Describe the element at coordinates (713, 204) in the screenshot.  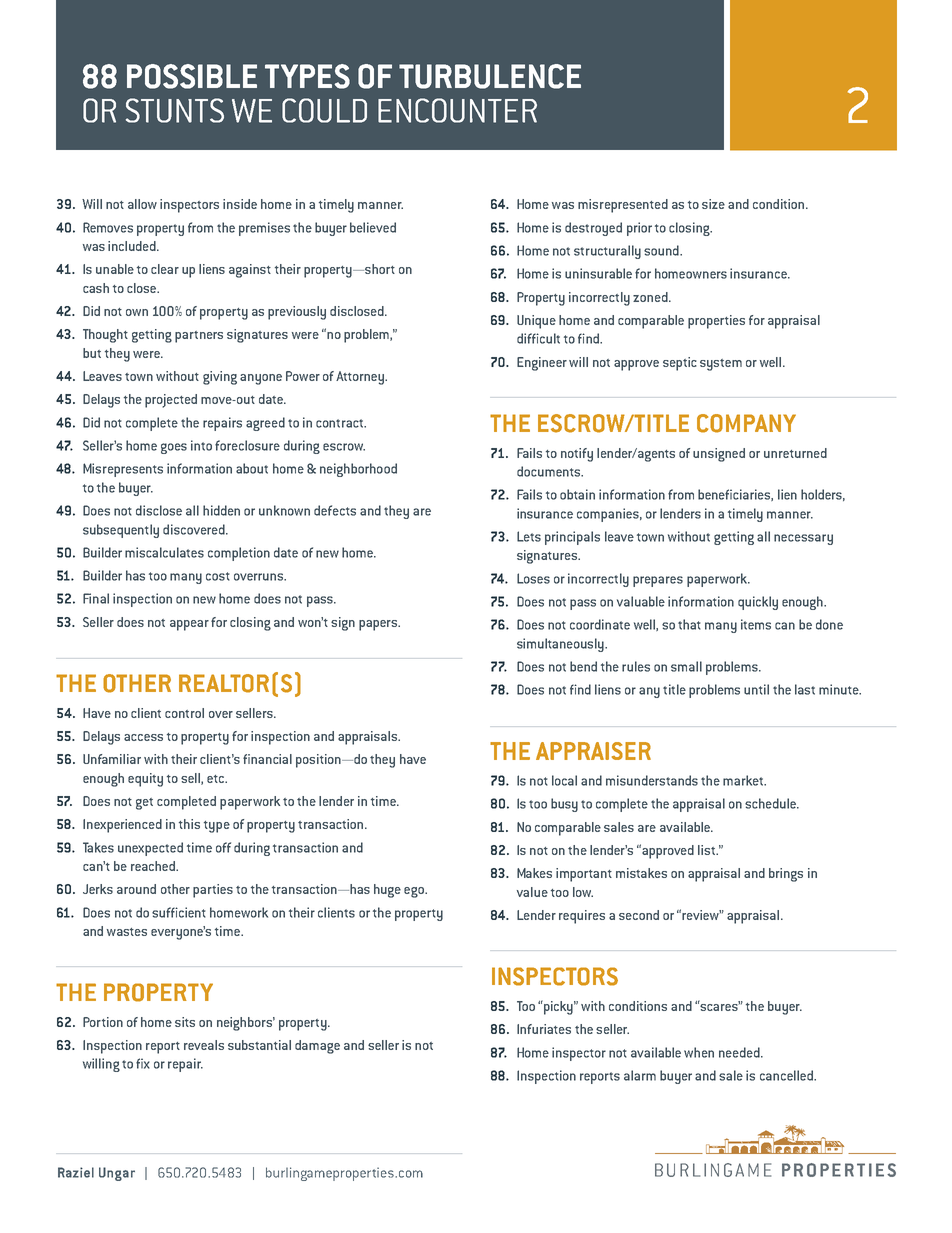
I see `size` at that location.
